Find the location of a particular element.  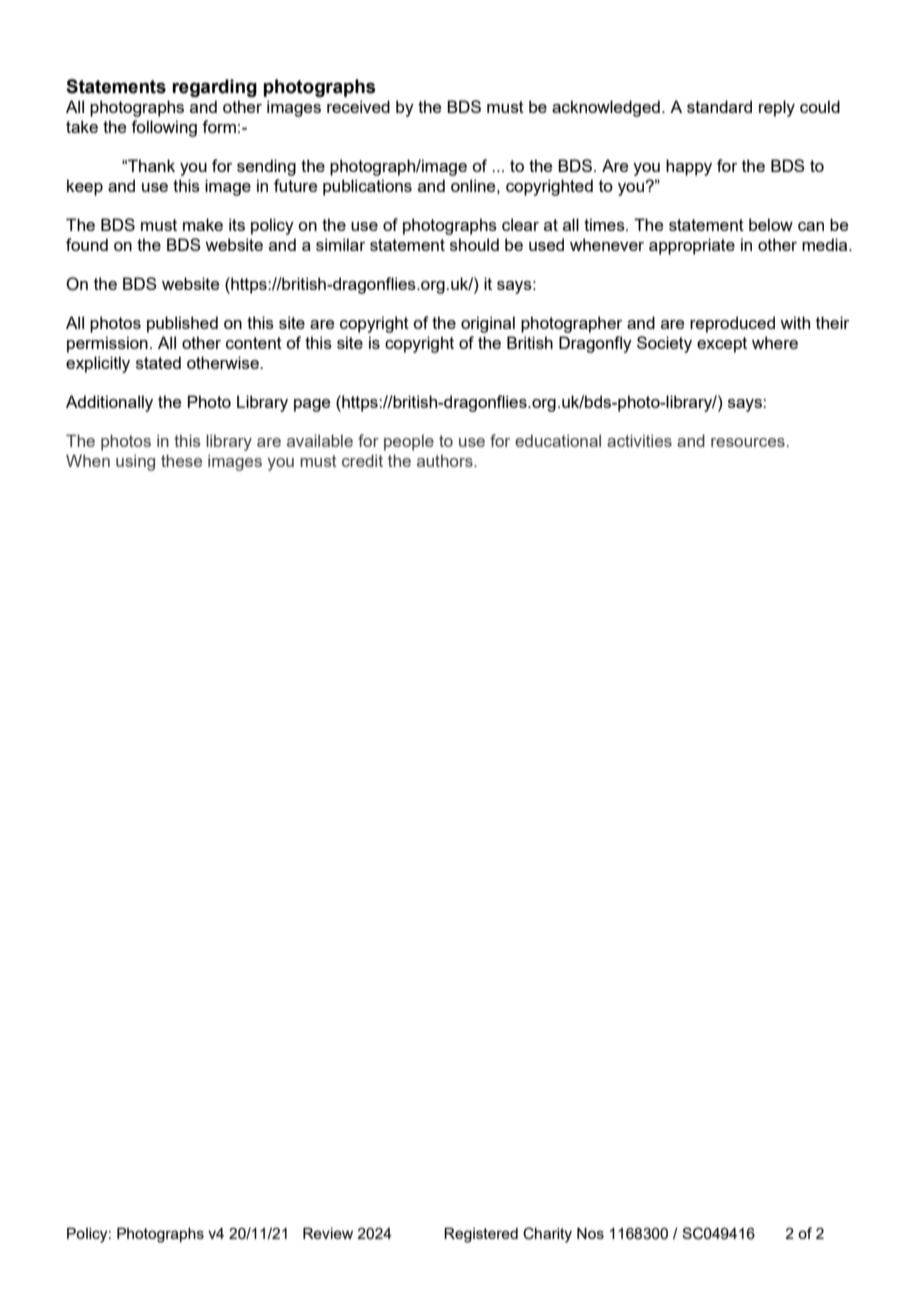

resources is located at coordinates (748, 442).
